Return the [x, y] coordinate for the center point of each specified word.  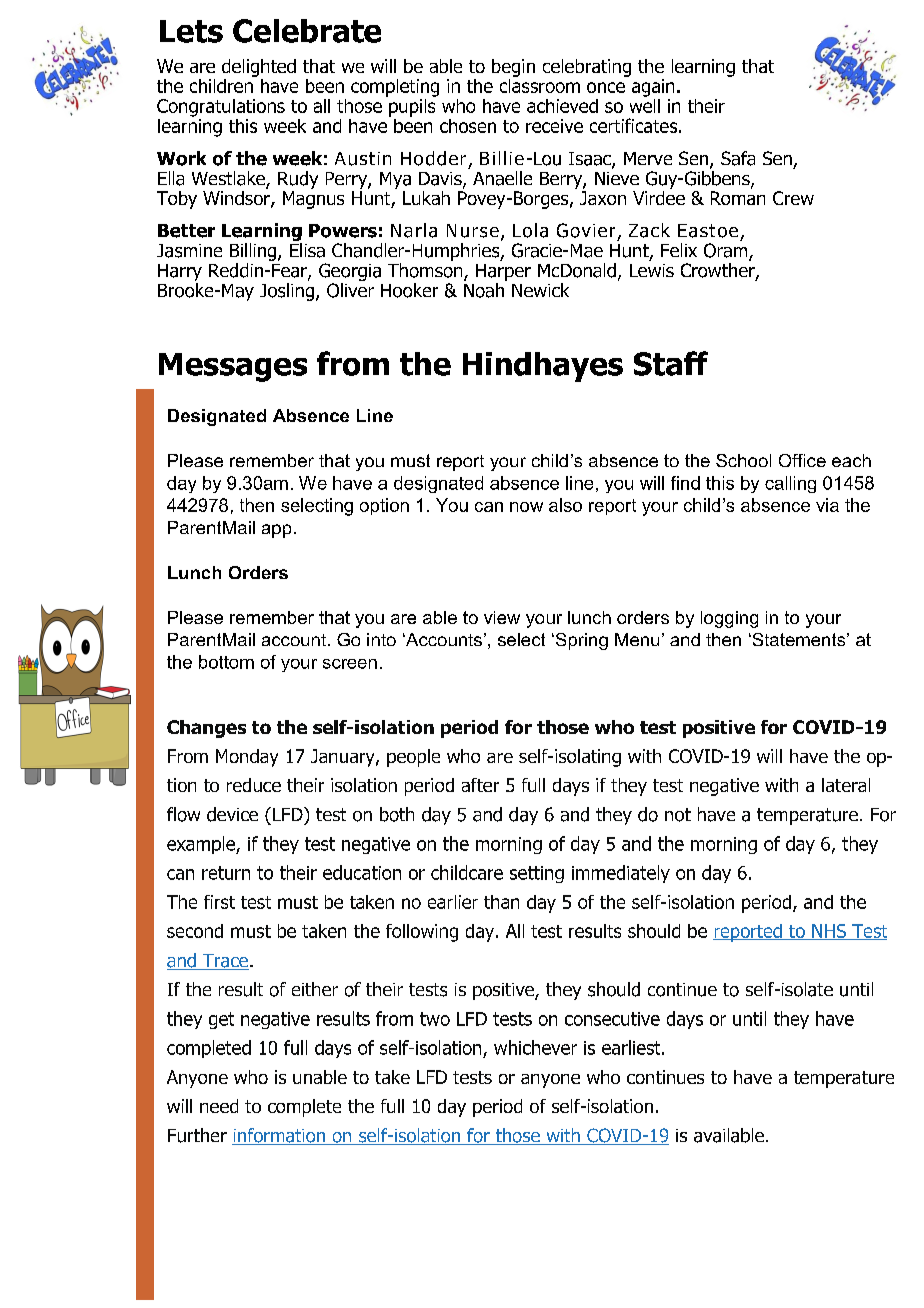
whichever [535, 1047]
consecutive [612, 1019]
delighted [259, 68]
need [219, 1106]
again [653, 88]
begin [513, 68]
